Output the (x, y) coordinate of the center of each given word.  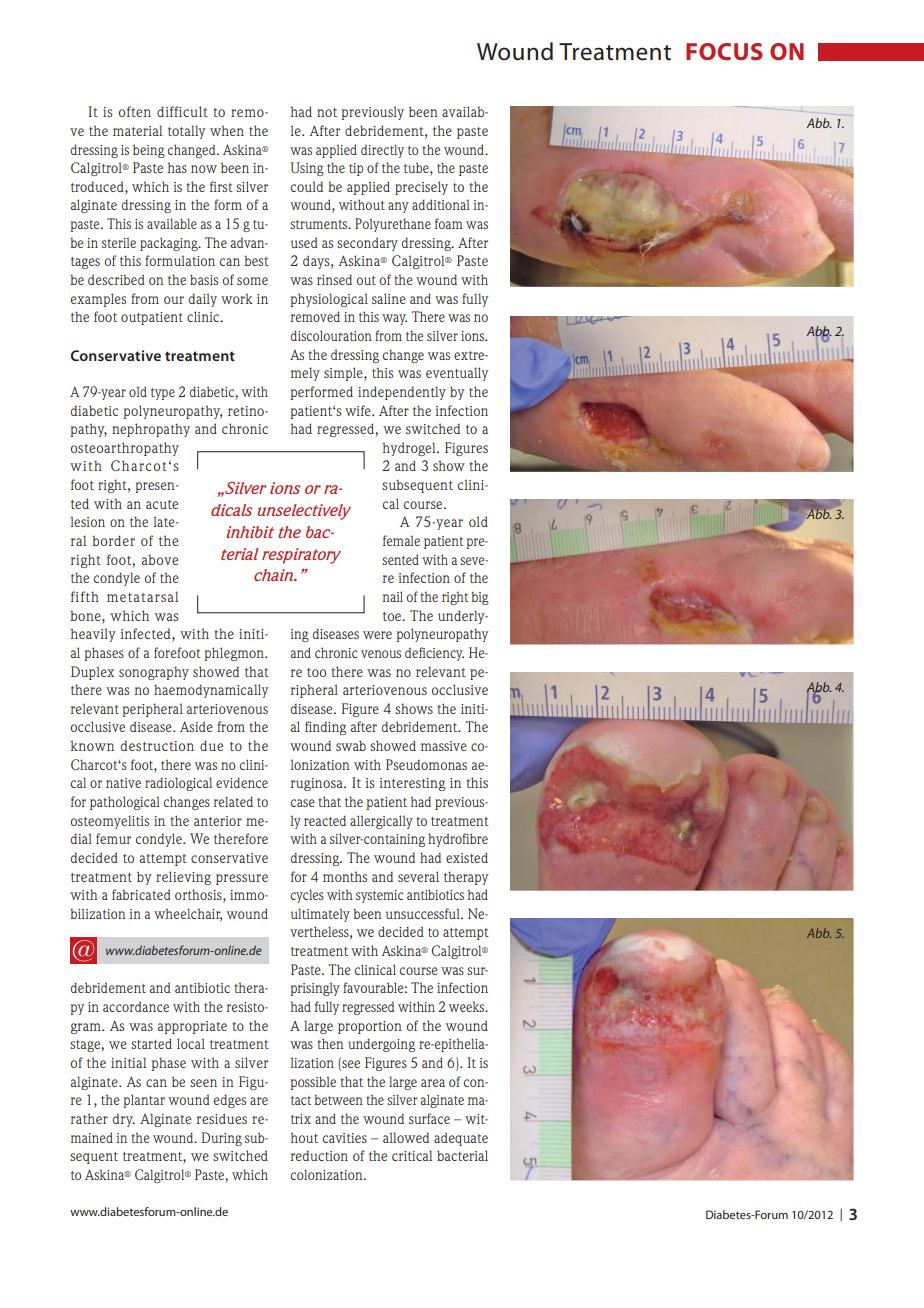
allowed (406, 1137)
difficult (182, 111)
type (163, 394)
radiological (178, 784)
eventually (457, 374)
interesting (413, 784)
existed (467, 857)
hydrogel (410, 449)
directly (382, 151)
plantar (144, 1101)
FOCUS (724, 51)
